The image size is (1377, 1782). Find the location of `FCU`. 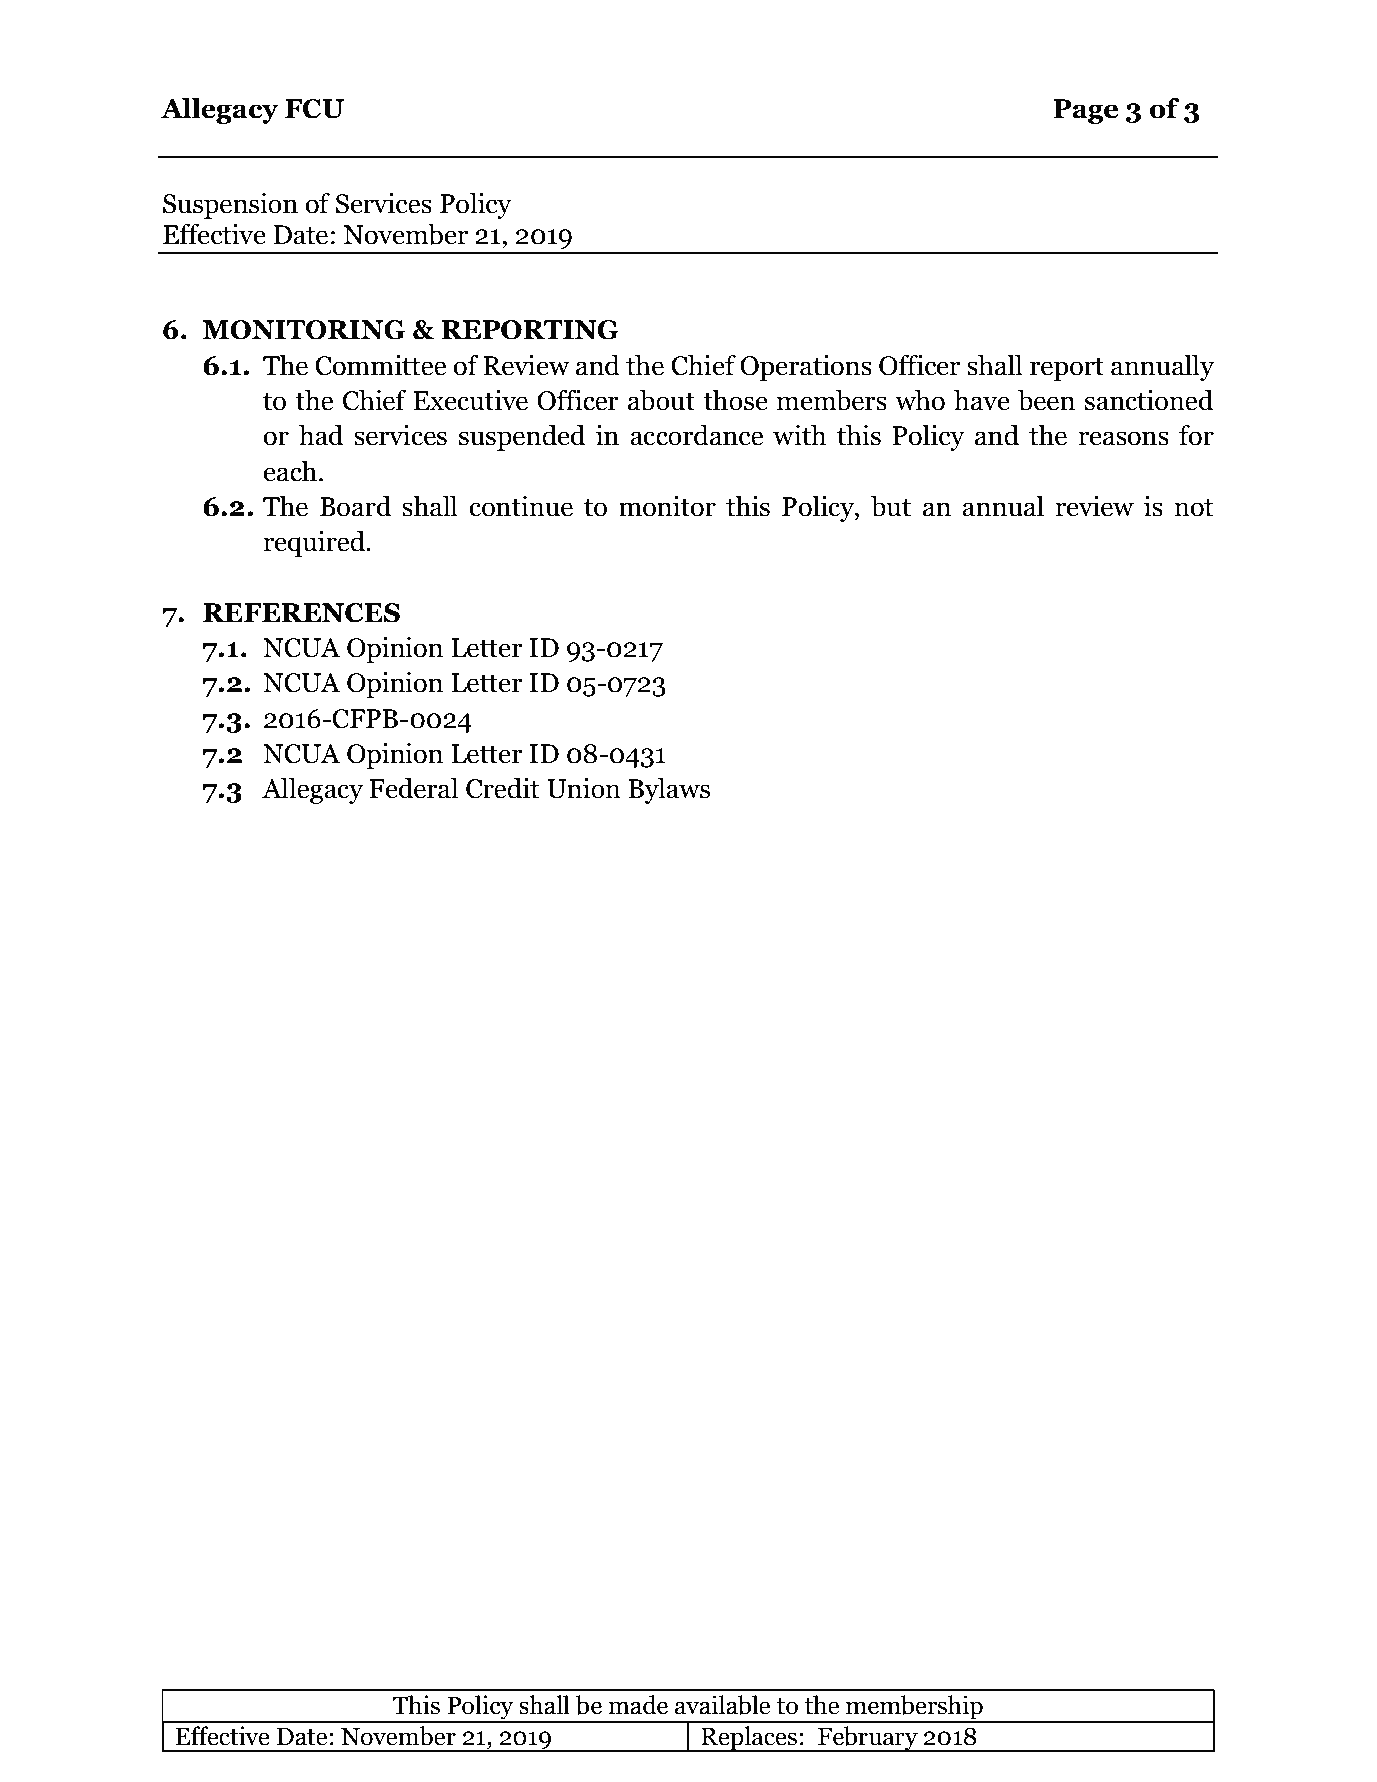

FCU is located at coordinates (314, 109).
